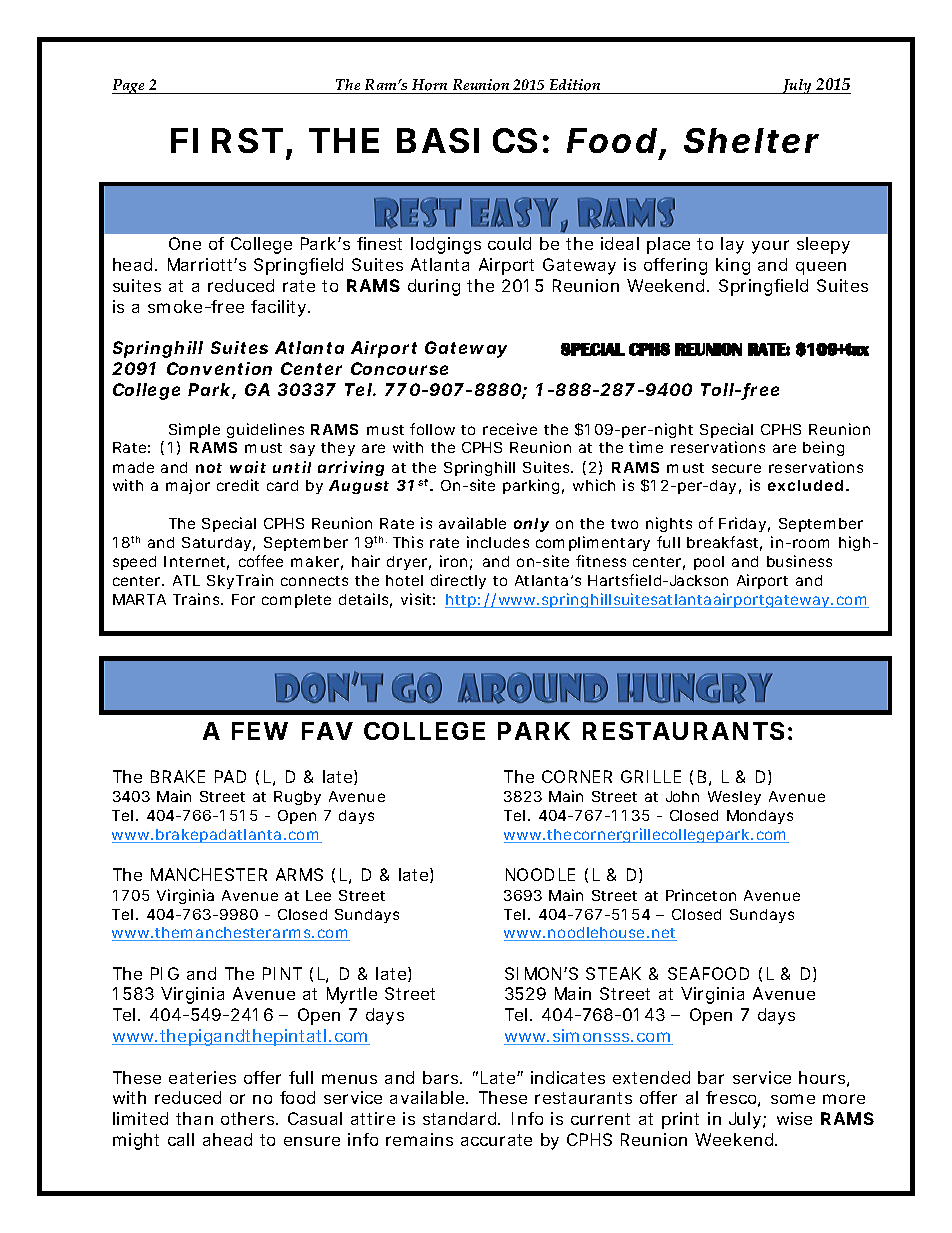  I want to click on secure, so click(736, 468).
